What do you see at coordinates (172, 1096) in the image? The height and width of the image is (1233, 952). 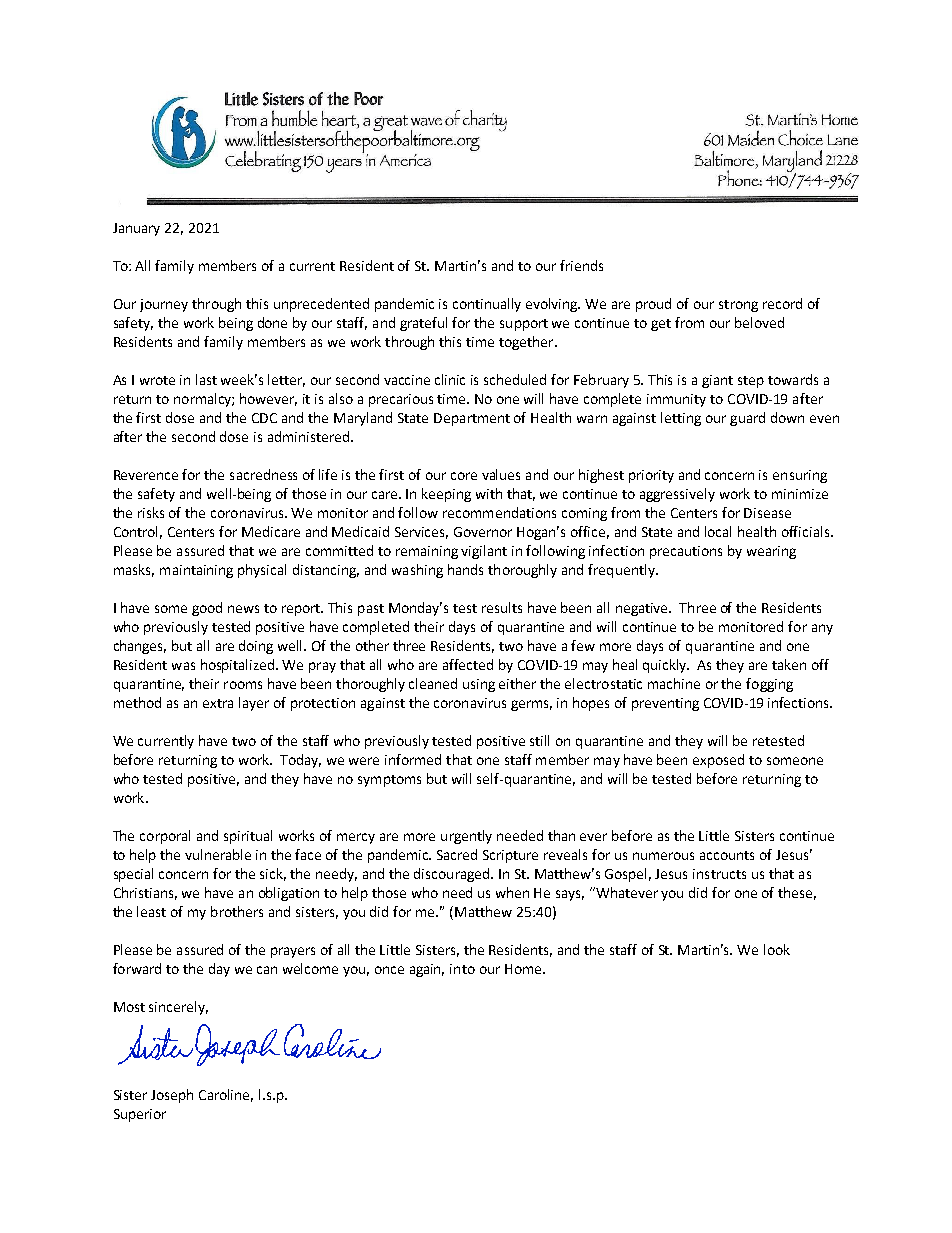 I see `Joseph` at bounding box center [172, 1096].
